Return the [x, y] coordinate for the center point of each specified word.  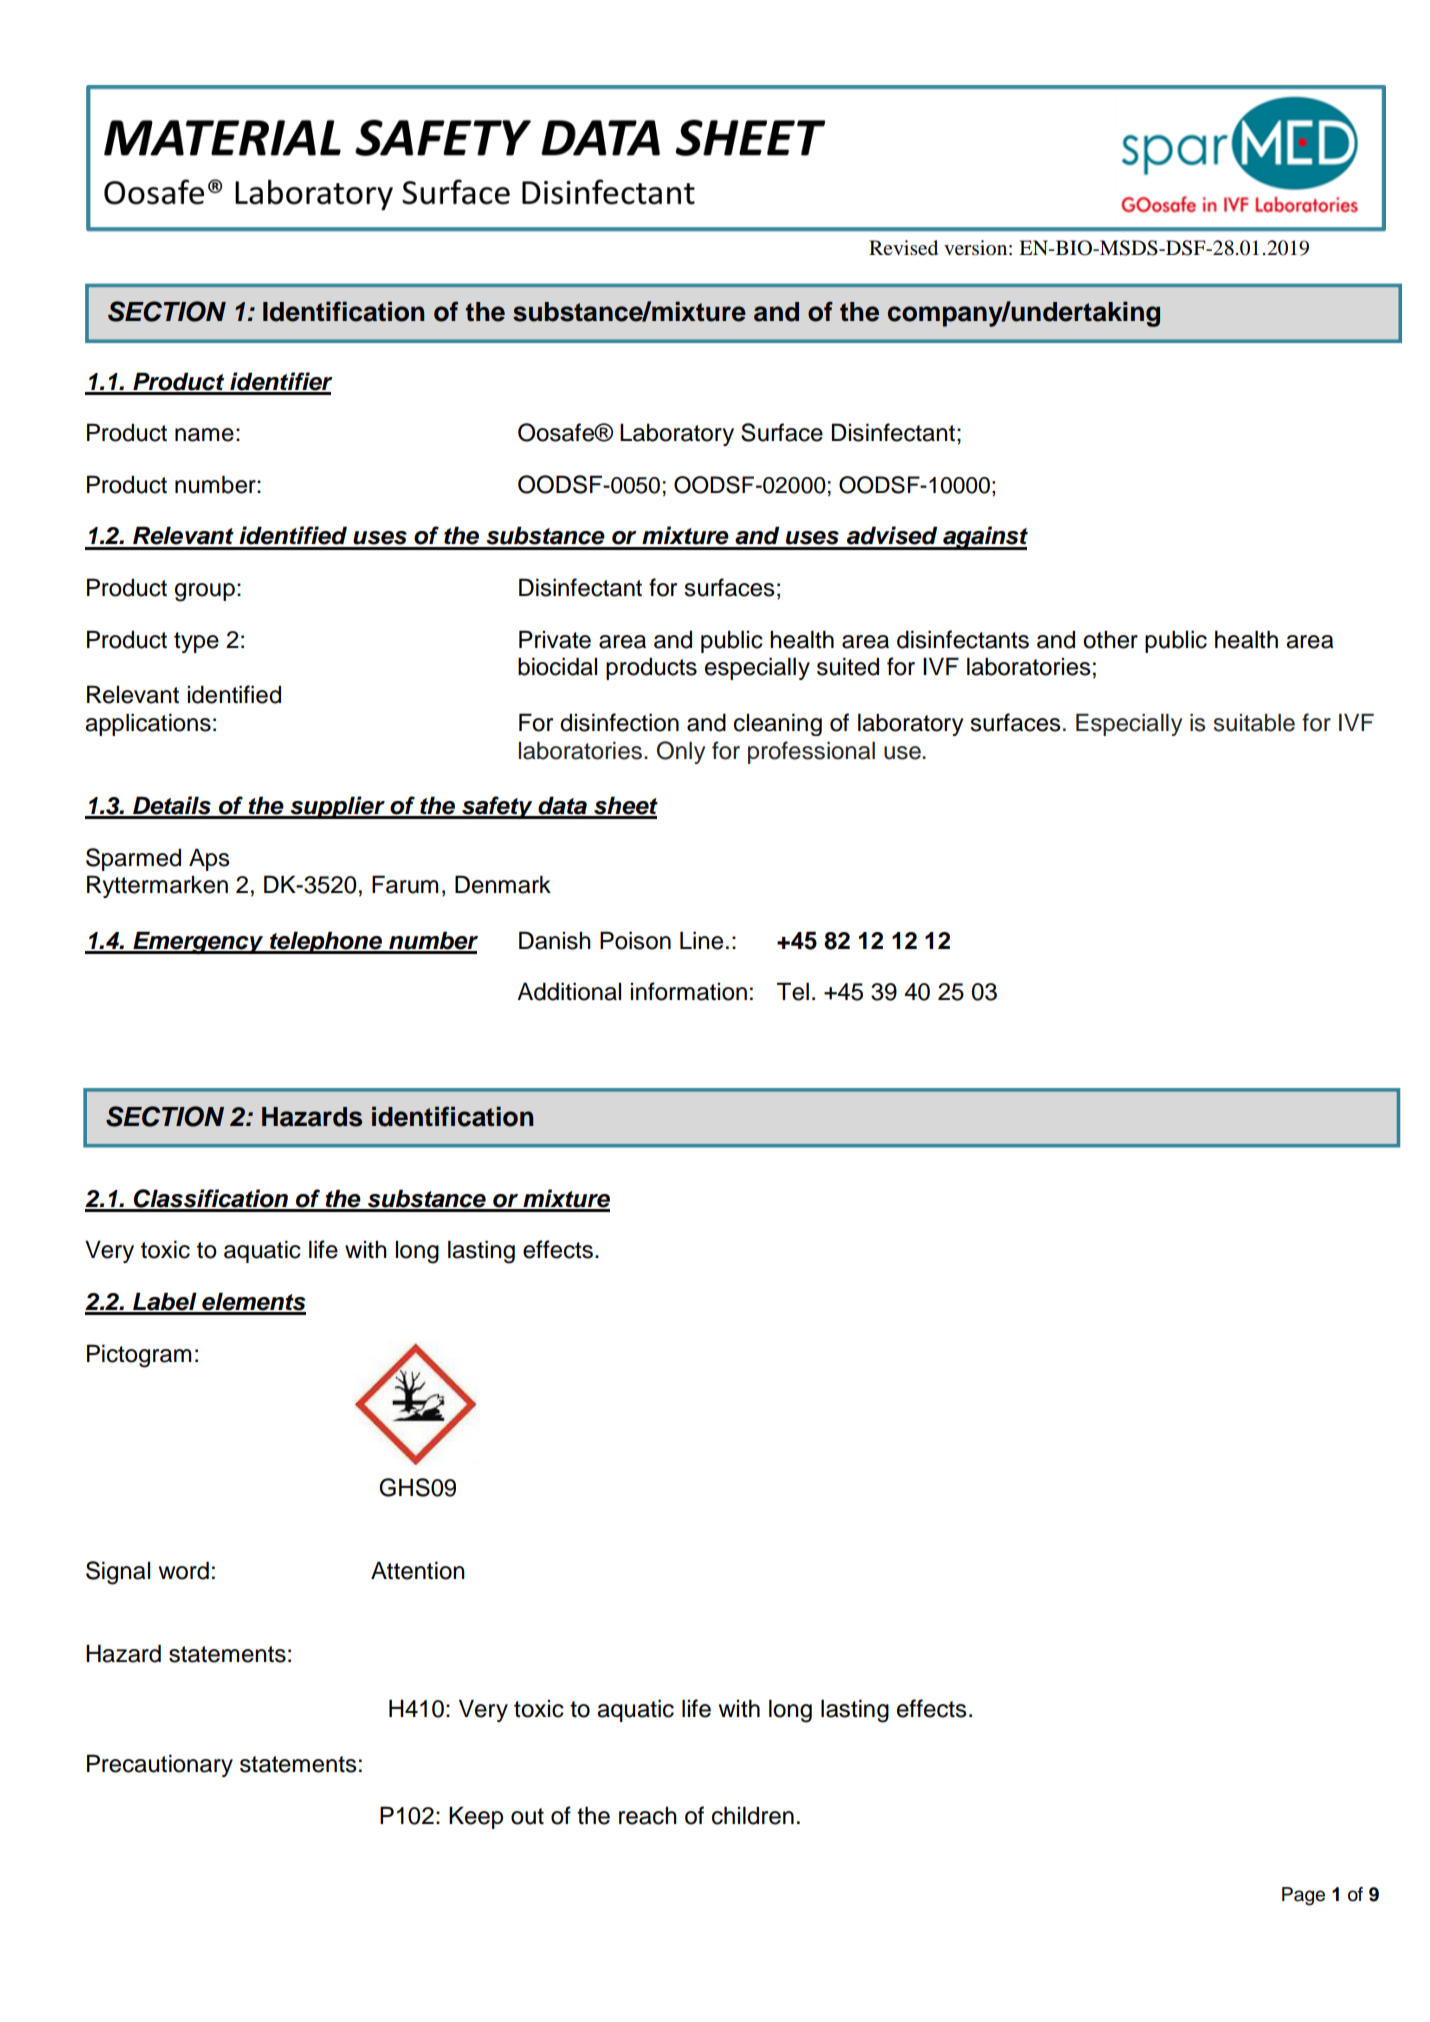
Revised [903, 248]
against [984, 538]
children [753, 1815]
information [689, 991]
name [204, 435]
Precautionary [160, 1765]
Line [701, 940]
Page [1303, 1896]
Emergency [198, 943]
